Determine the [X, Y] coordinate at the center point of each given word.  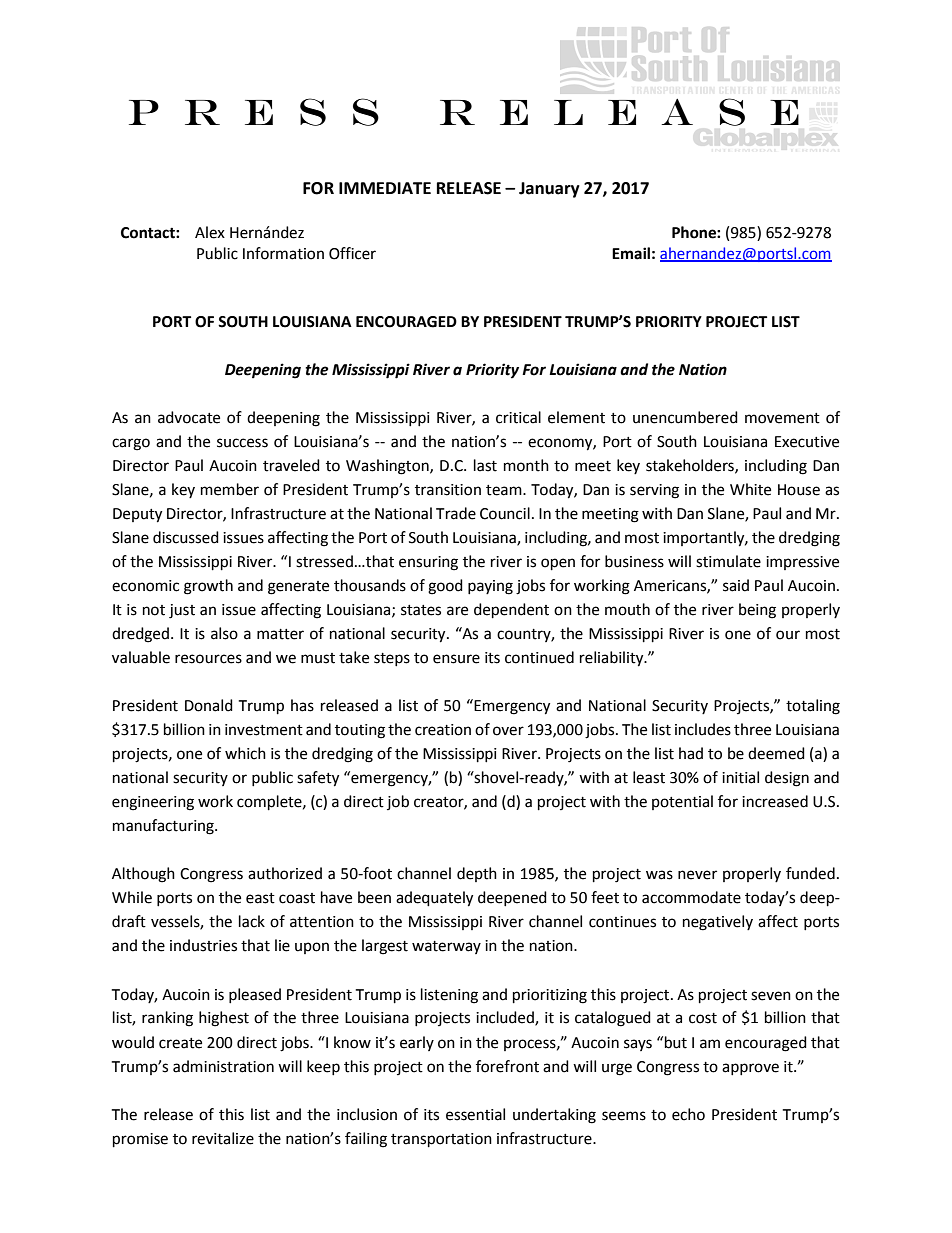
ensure [456, 659]
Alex [210, 232]
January [549, 190]
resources [208, 659]
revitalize [223, 1138]
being [757, 611]
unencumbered [685, 417]
